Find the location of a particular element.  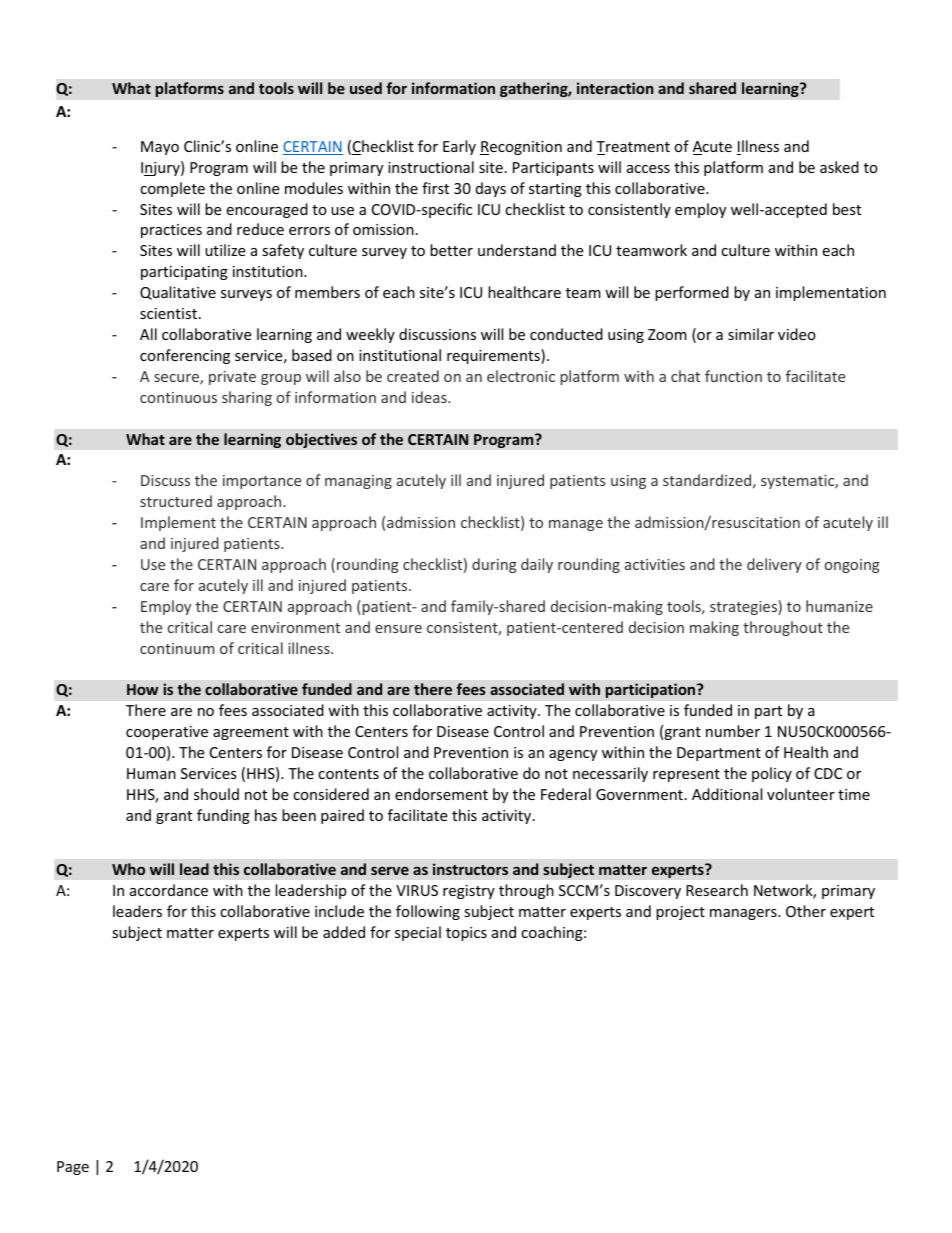

Page is located at coordinates (73, 1168).
